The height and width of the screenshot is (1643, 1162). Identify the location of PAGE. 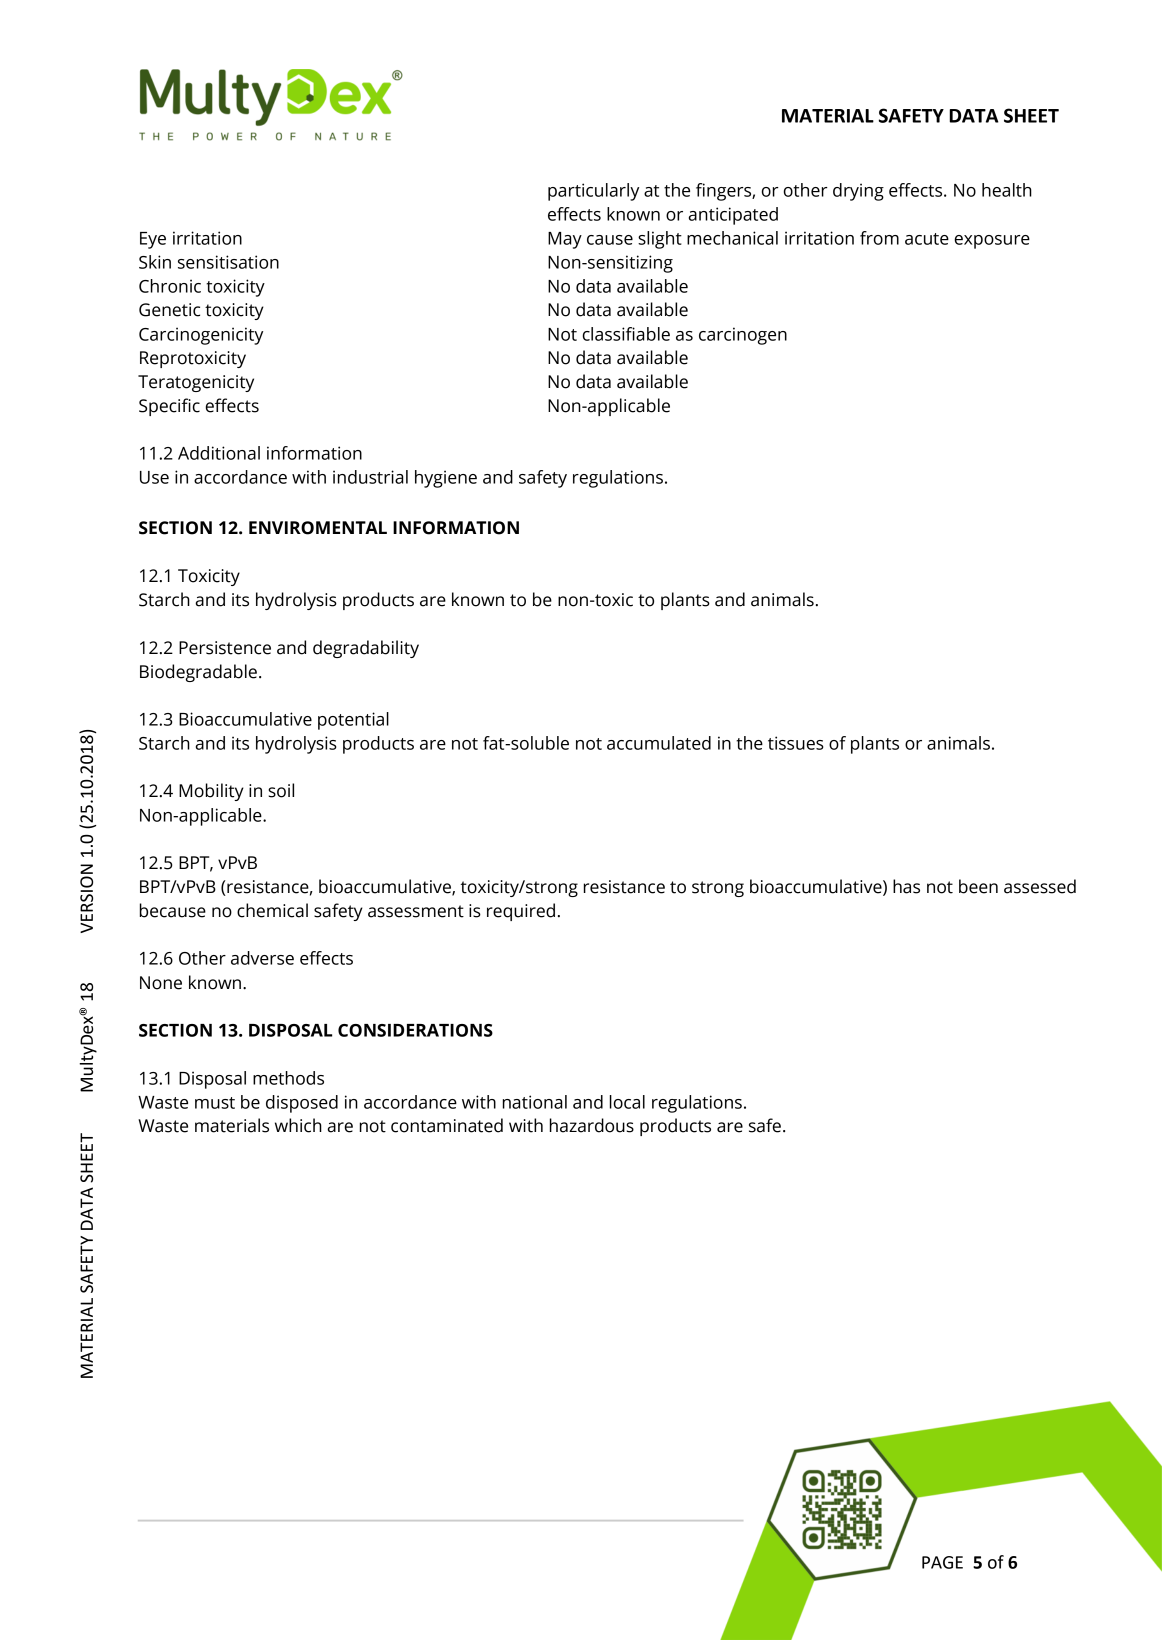
(942, 1562).
